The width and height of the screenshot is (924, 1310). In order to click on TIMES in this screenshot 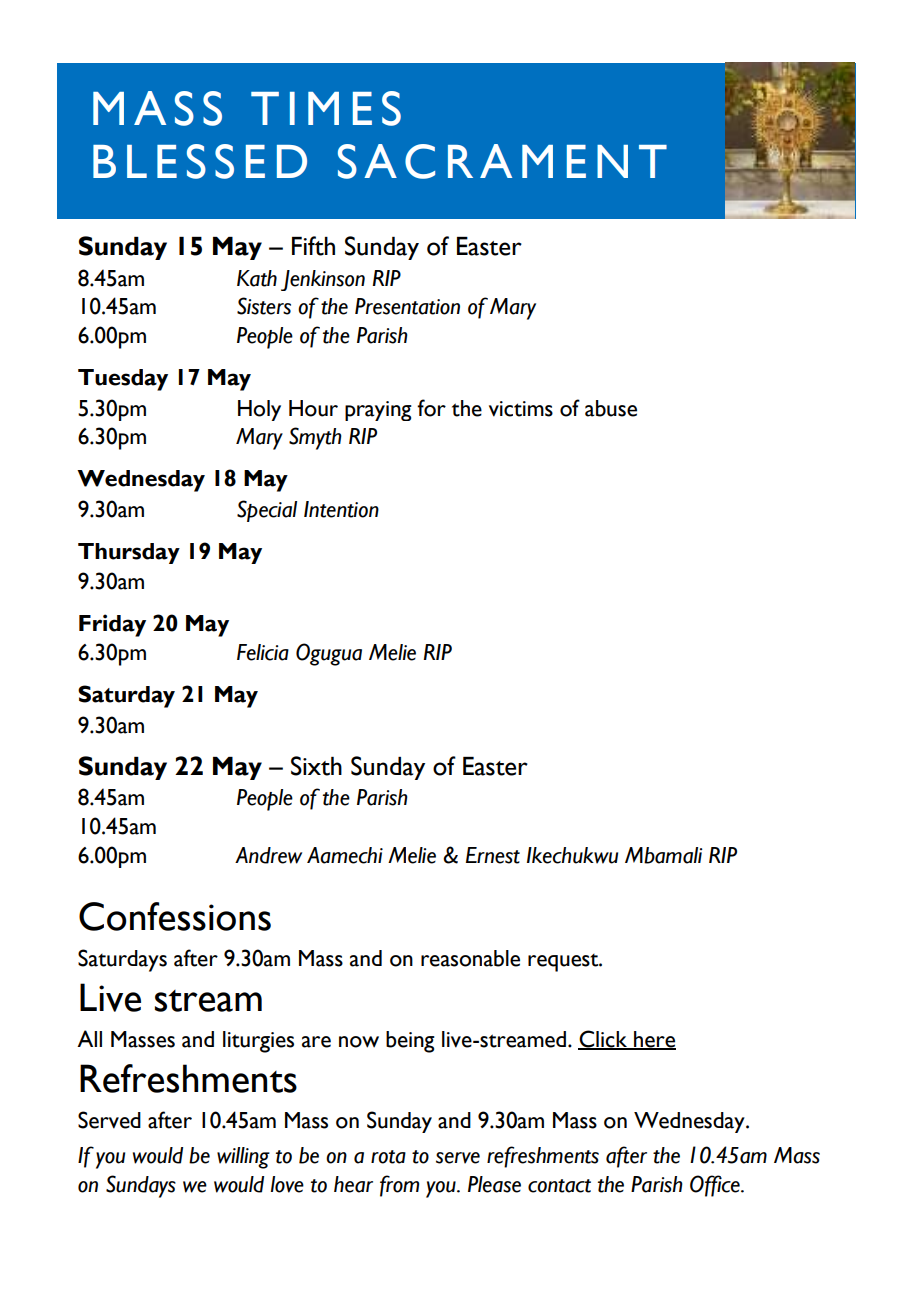, I will do `click(326, 108)`.
